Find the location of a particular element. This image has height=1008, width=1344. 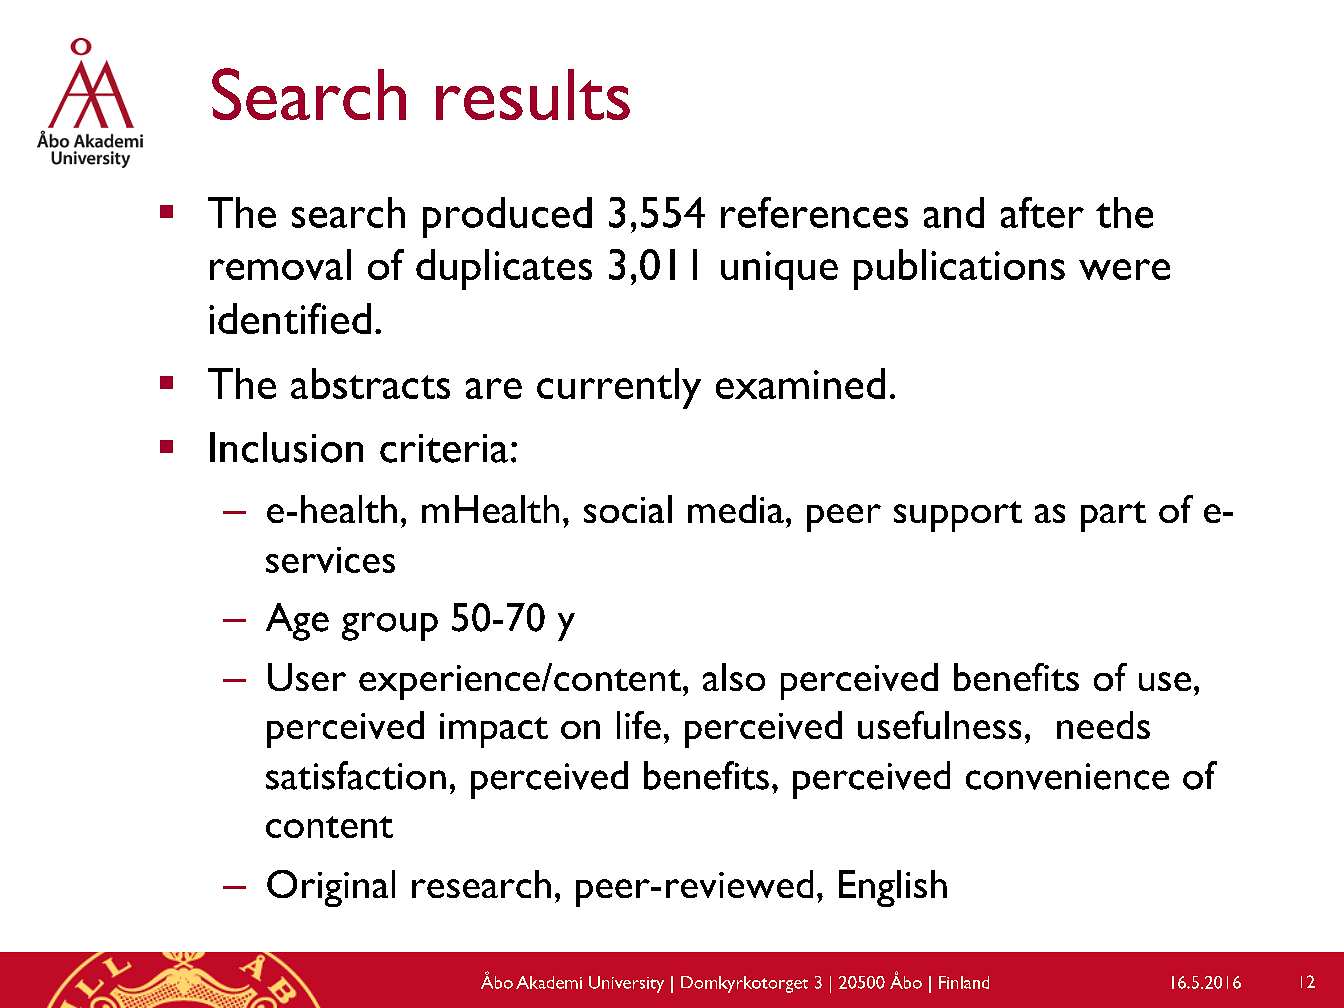

after is located at coordinates (1042, 212).
